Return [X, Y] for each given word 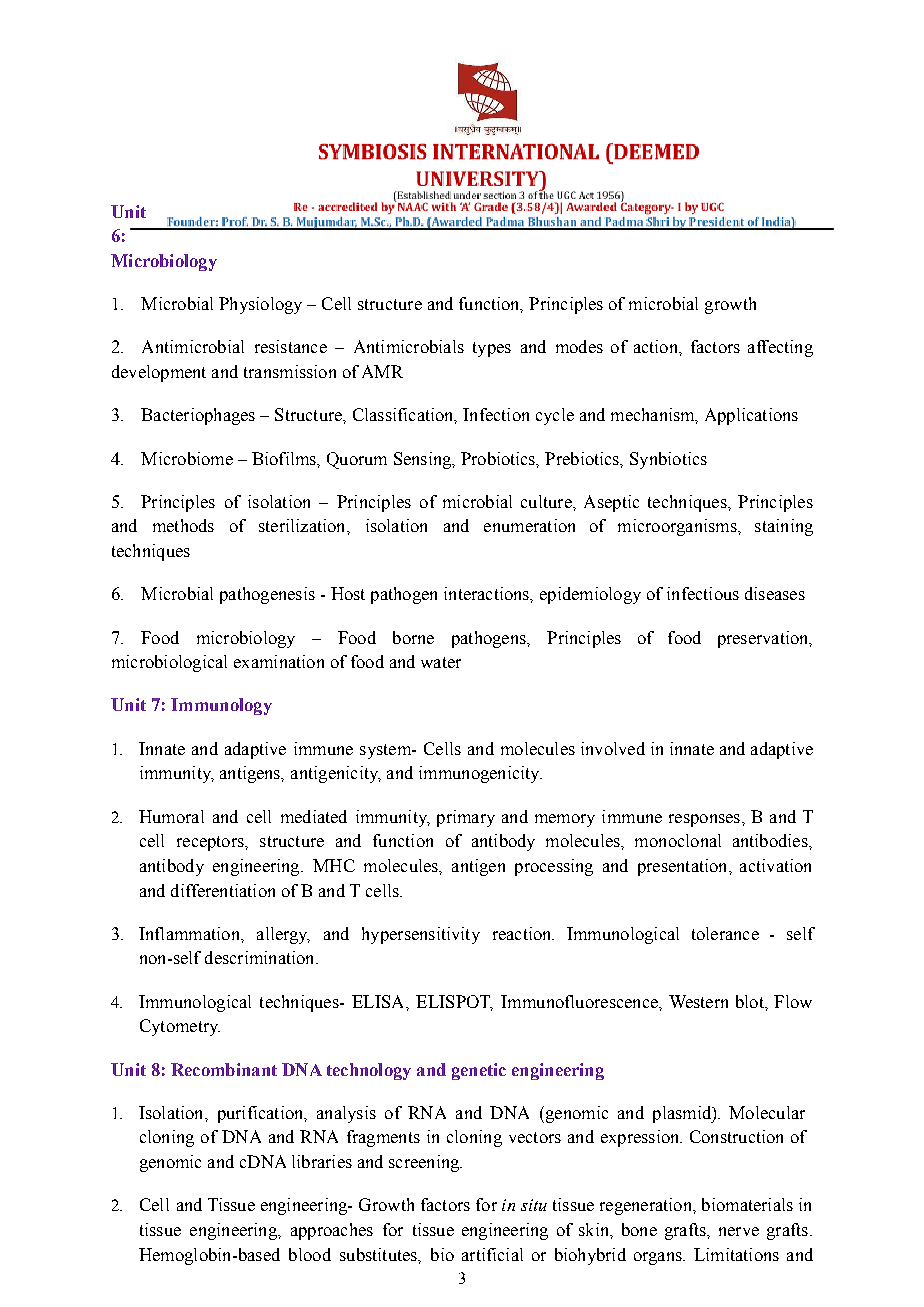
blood [310, 1254]
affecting [780, 348]
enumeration [529, 525]
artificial [492, 1254]
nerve [739, 1231]
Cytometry [180, 1027]
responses [704, 820]
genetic [479, 1071]
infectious [703, 593]
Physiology [260, 305]
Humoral [171, 816]
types [492, 349]
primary [466, 818]
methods [183, 525]
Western [698, 1001]
